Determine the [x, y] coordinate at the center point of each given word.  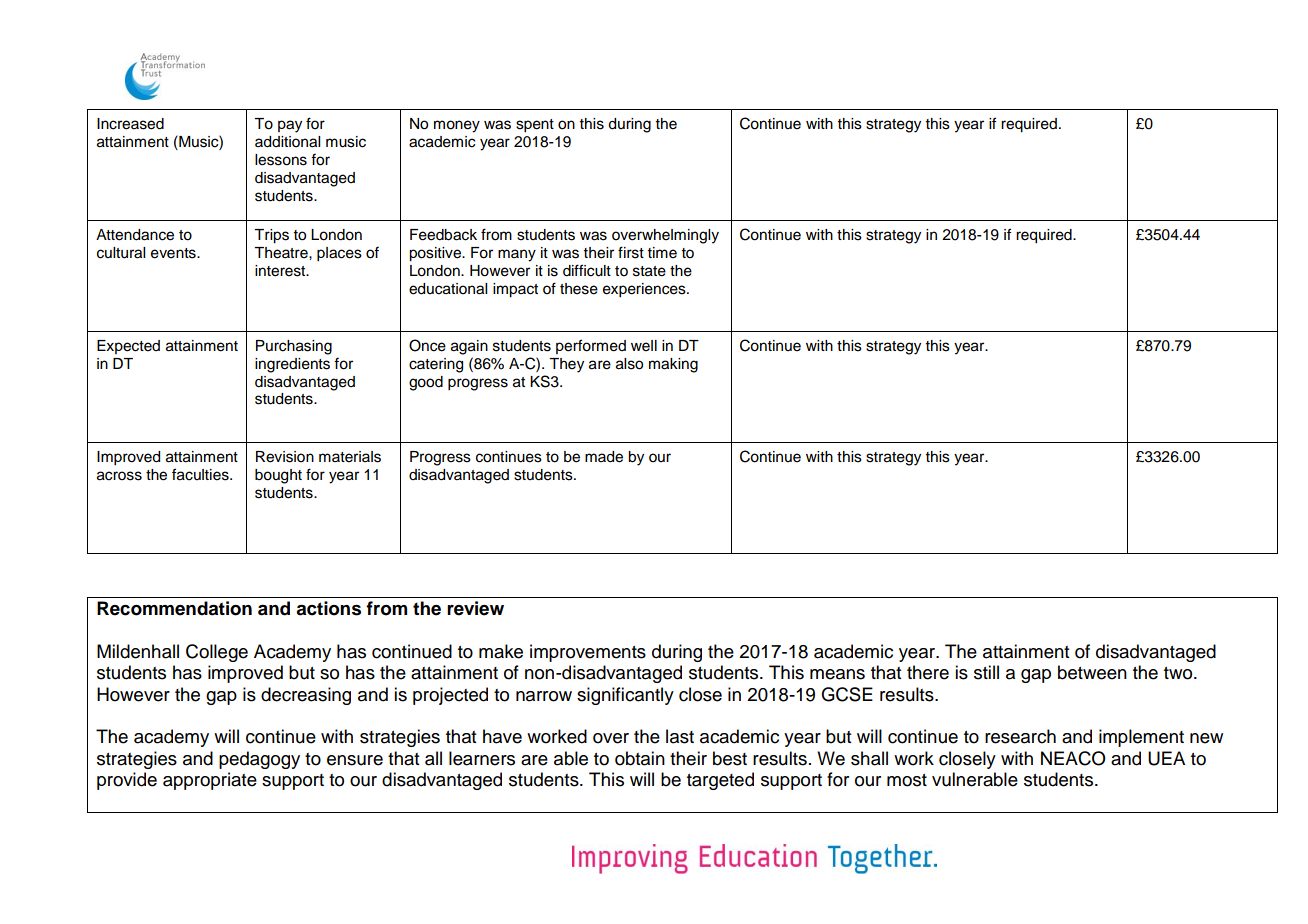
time [662, 253]
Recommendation [174, 608]
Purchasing [294, 347]
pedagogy [259, 760]
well [644, 346]
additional [287, 142]
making [673, 365]
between [1092, 672]
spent [535, 126]
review [475, 608]
